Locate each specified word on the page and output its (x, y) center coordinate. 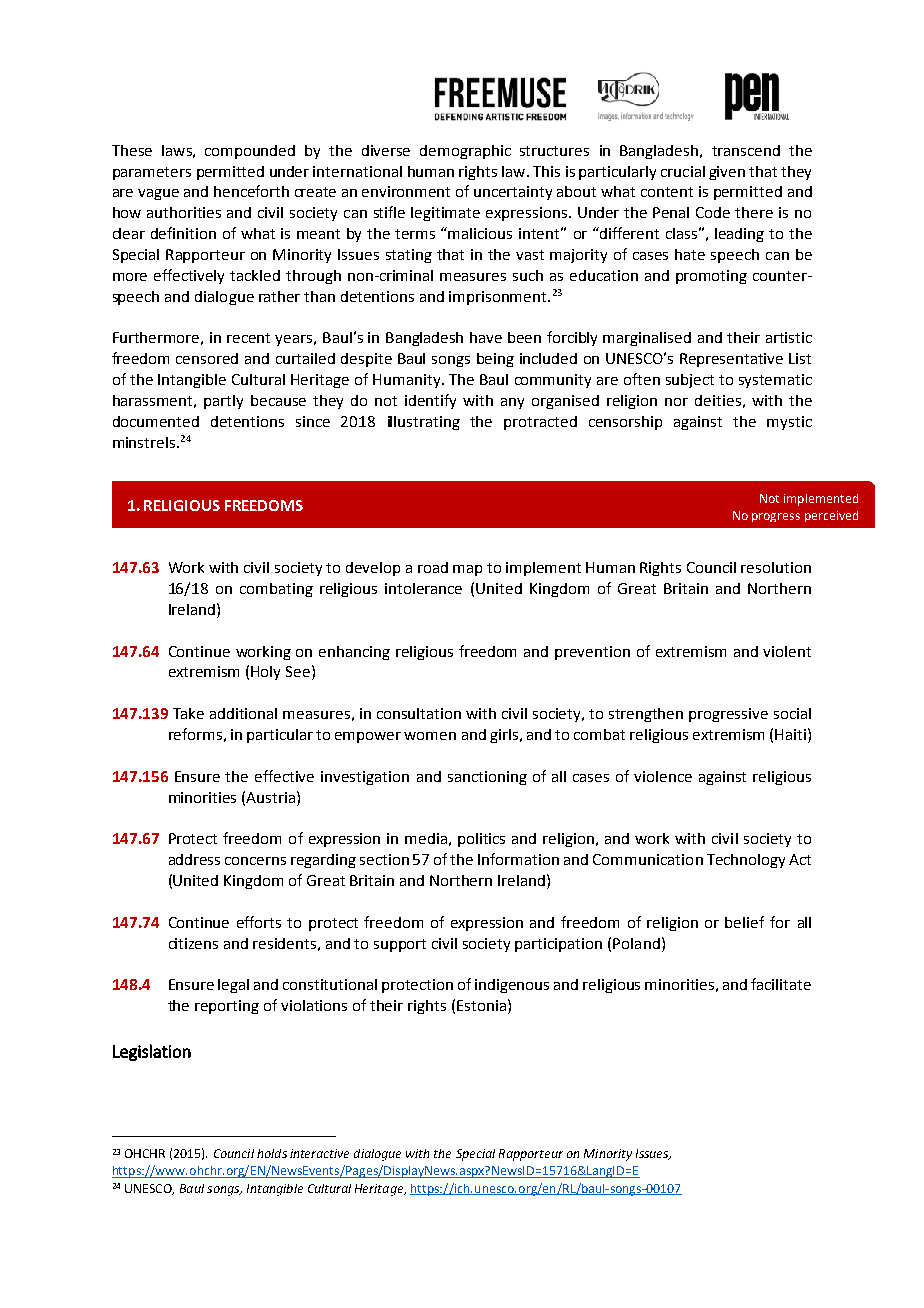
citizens (193, 943)
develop (373, 569)
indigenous (512, 986)
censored (207, 358)
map (467, 570)
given (727, 173)
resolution (776, 567)
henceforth (251, 191)
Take (188, 713)
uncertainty (513, 193)
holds (272, 1153)
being (495, 360)
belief (744, 922)
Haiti (792, 734)
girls (504, 736)
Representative (731, 360)
